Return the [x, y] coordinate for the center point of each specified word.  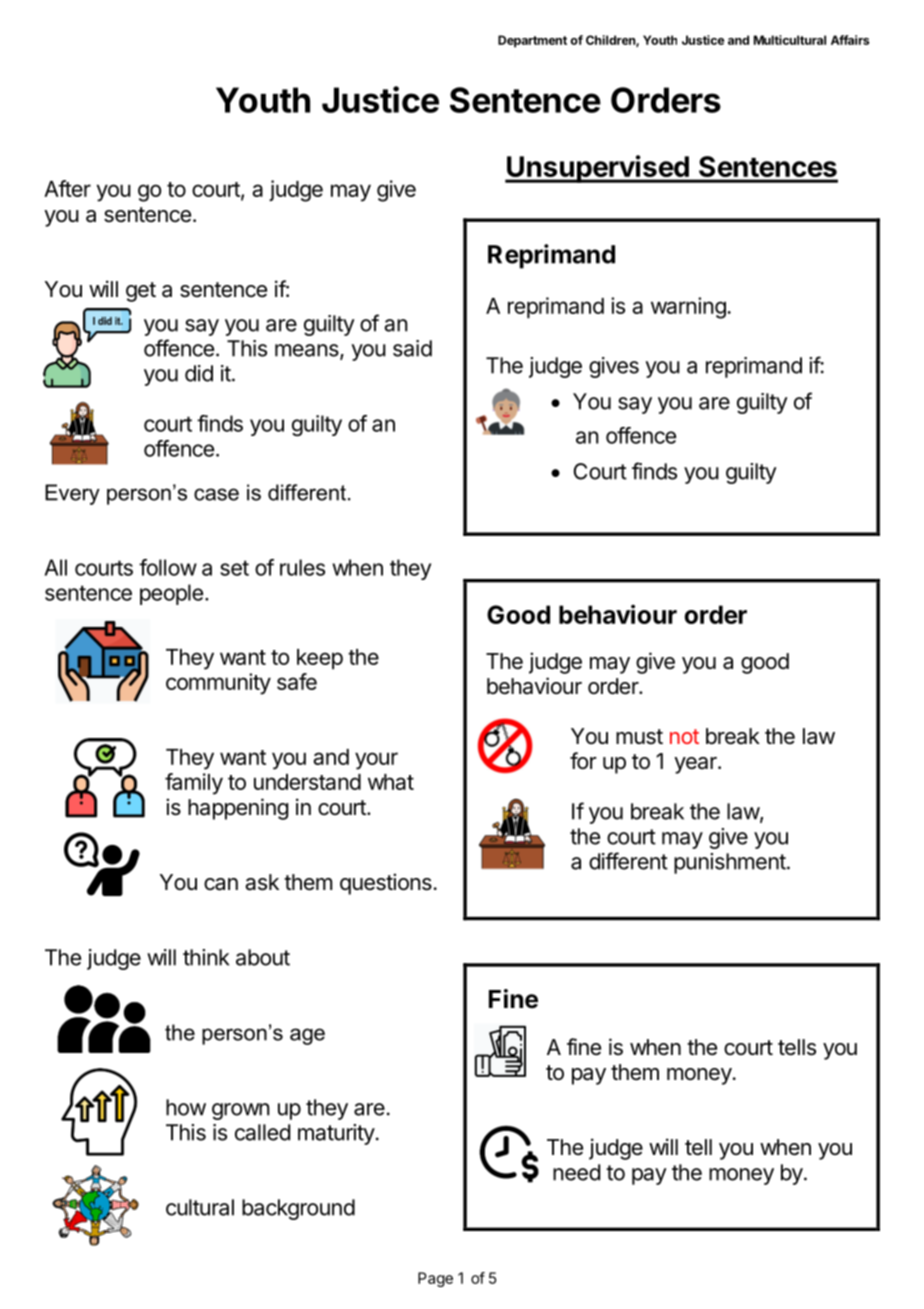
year [696, 765]
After [67, 188]
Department [532, 41]
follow [168, 567]
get [141, 292]
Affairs [850, 40]
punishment [730, 863]
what [391, 782]
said [412, 348]
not [684, 736]
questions [386, 884]
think [206, 957]
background [298, 1209]
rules [302, 567]
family [194, 784]
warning [689, 308]
